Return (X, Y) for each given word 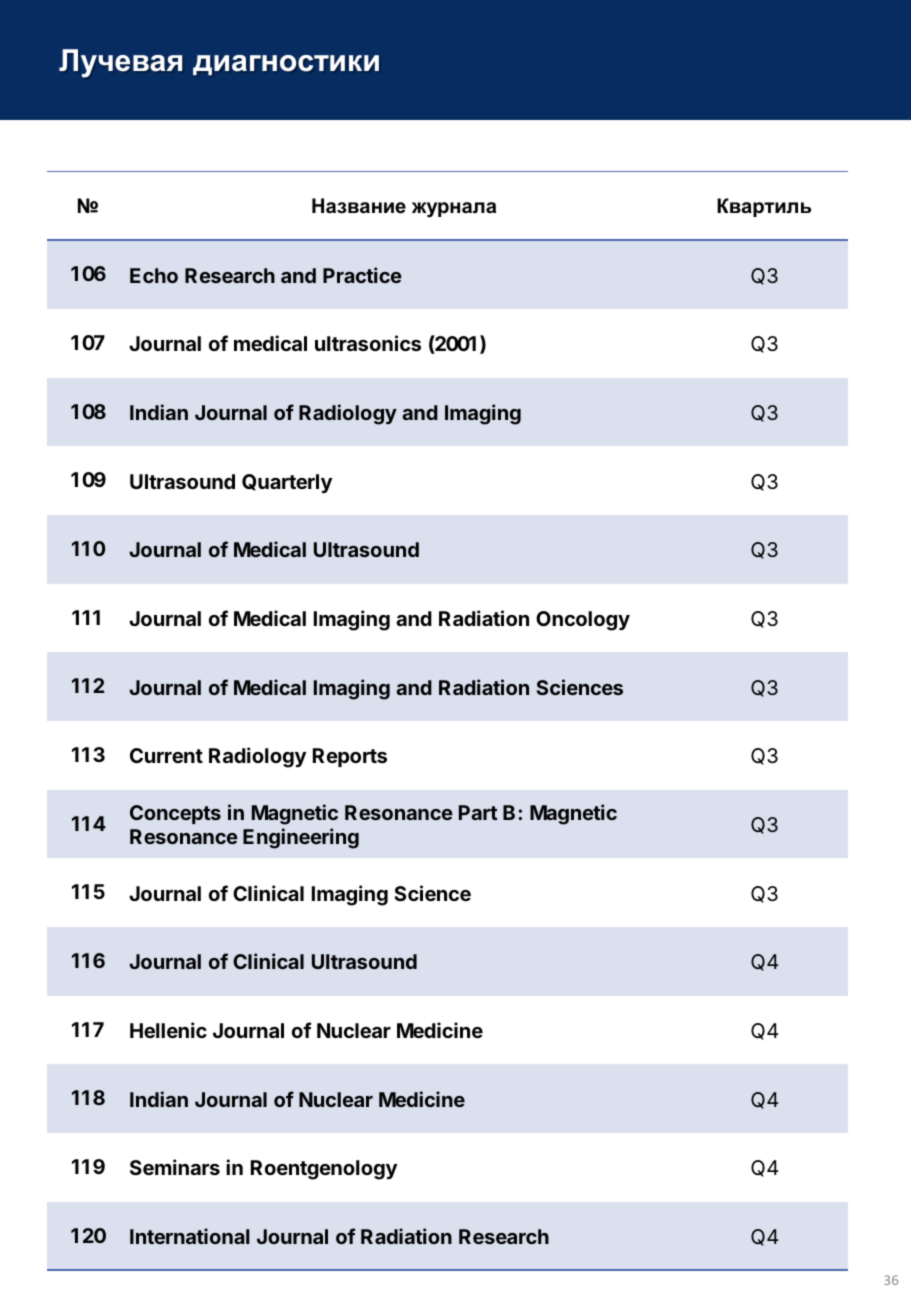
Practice (362, 275)
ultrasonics (368, 343)
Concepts (175, 814)
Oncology (583, 621)
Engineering (301, 838)
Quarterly (287, 483)
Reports (350, 757)
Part (478, 812)
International (190, 1236)
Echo (154, 275)
